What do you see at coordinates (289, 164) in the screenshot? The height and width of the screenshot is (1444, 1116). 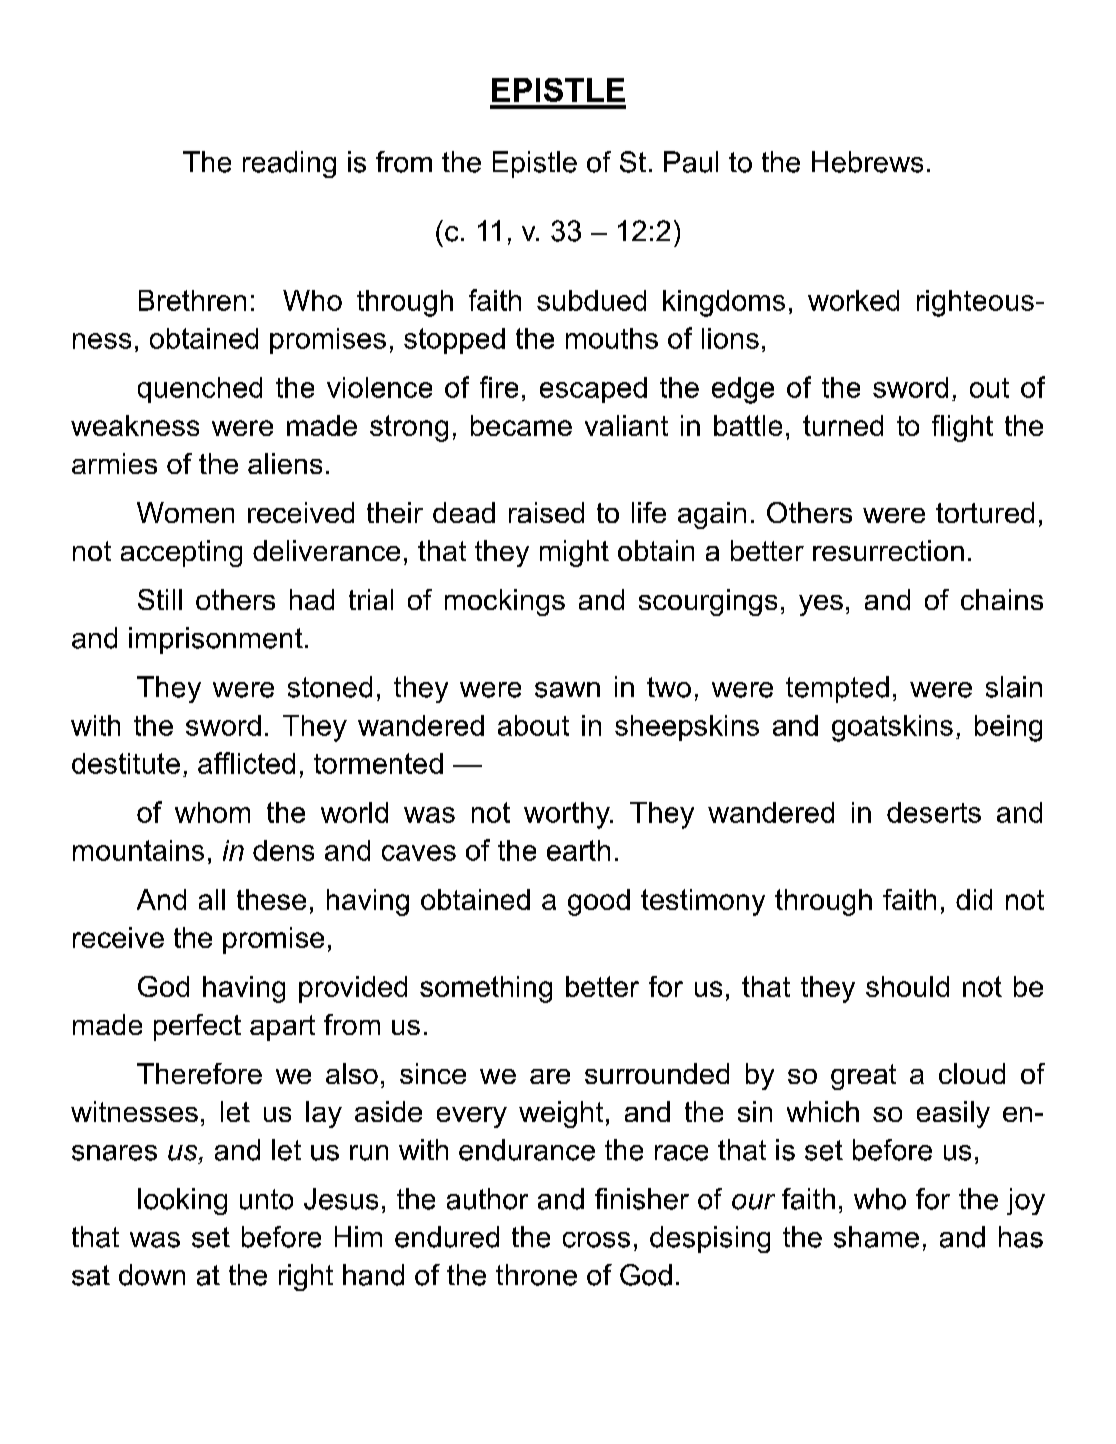 I see `reading` at bounding box center [289, 164].
